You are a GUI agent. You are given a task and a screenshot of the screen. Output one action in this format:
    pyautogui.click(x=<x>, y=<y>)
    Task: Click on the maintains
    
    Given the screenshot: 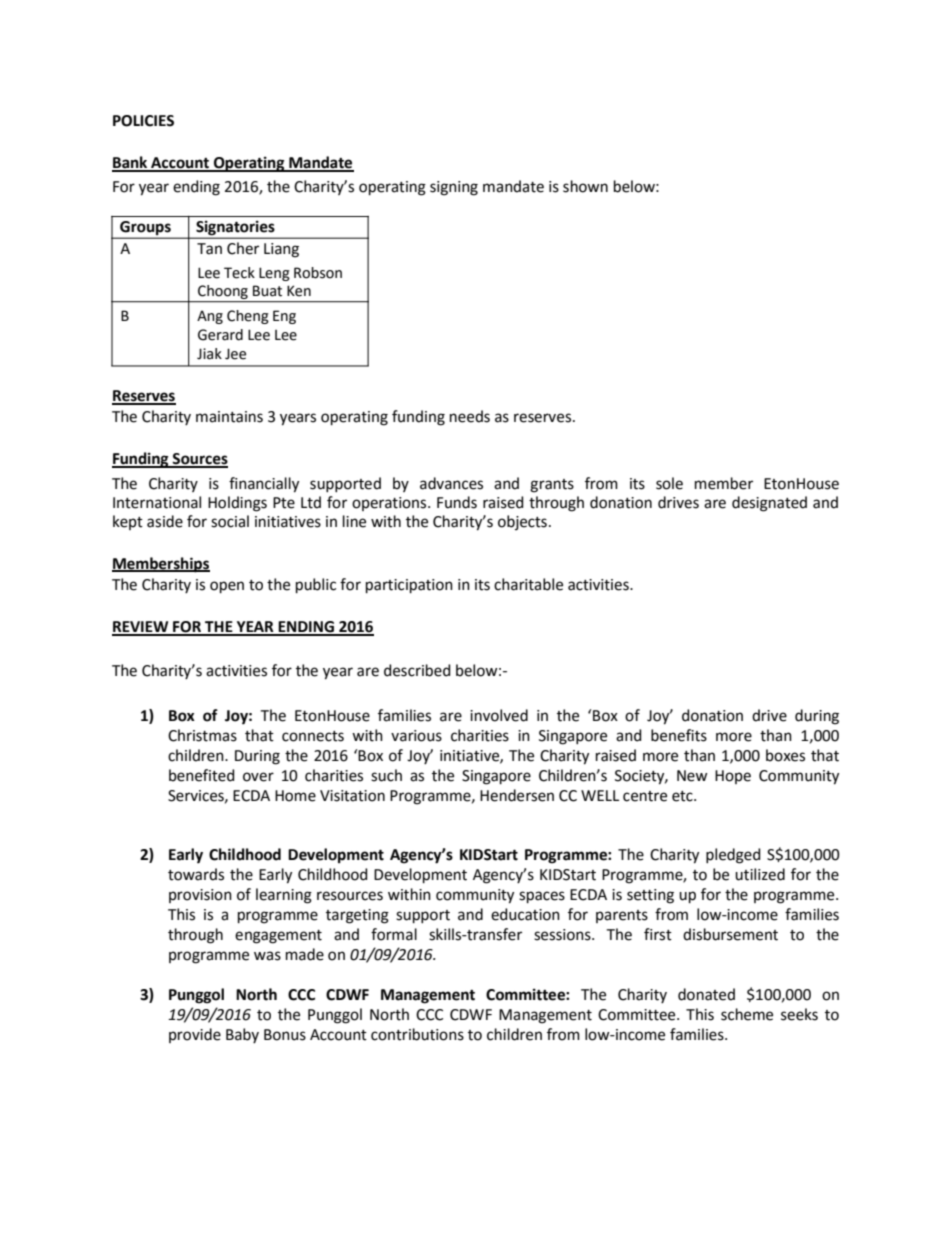 What is the action you would take?
    pyautogui.click(x=229, y=417)
